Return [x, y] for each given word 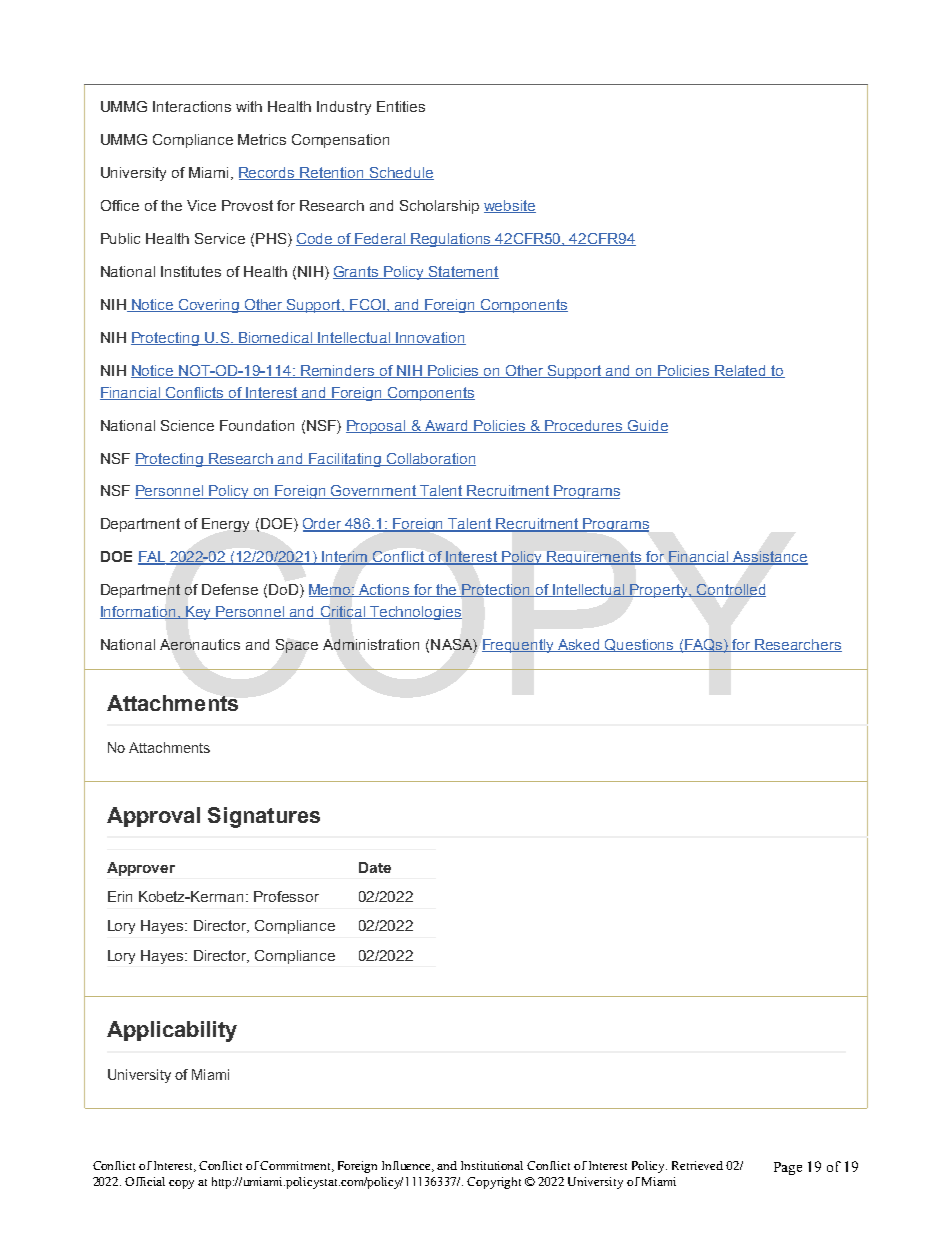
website [510, 206]
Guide [647, 426]
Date [375, 867]
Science [187, 425]
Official [145, 1181]
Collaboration [430, 459]
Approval [153, 817]
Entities [401, 106]
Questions [640, 645]
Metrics [262, 139]
